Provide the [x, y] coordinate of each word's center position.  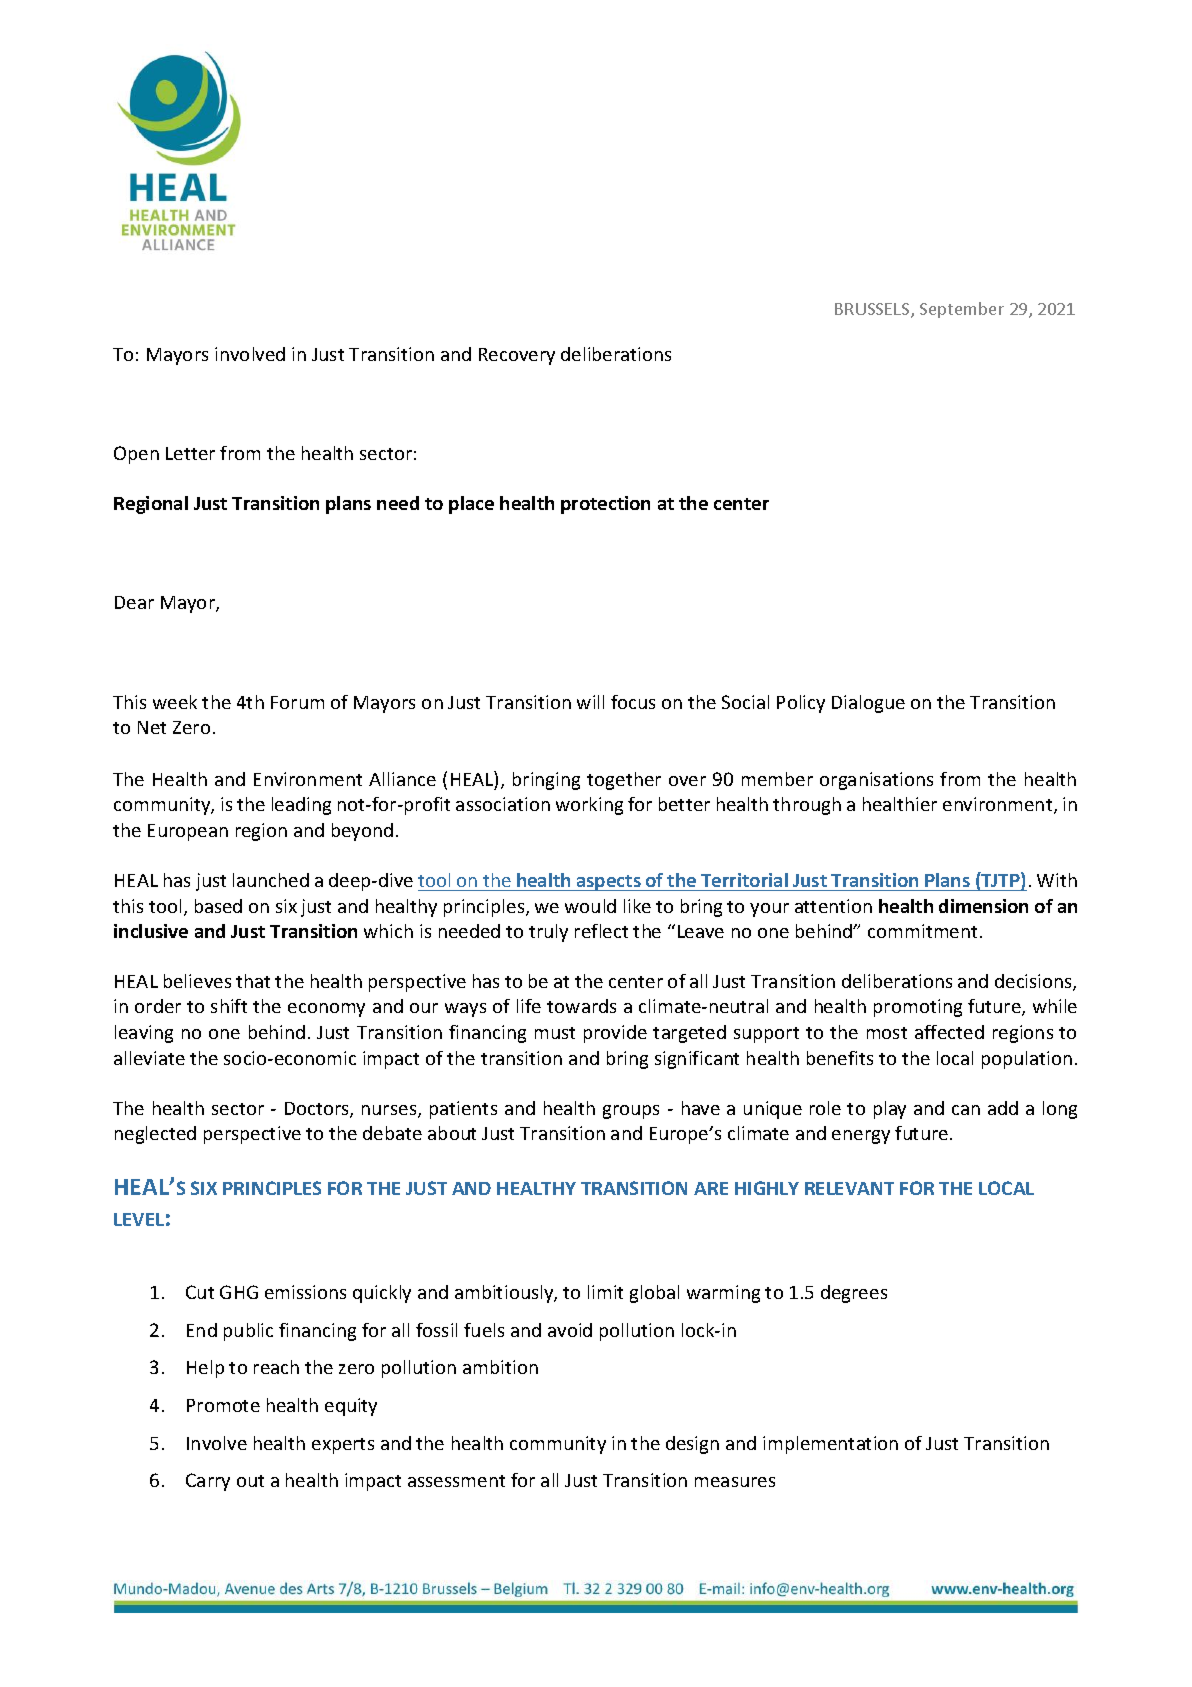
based [218, 906]
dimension [983, 906]
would [590, 906]
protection [605, 505]
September [962, 310]
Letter [190, 453]
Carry [208, 1482]
